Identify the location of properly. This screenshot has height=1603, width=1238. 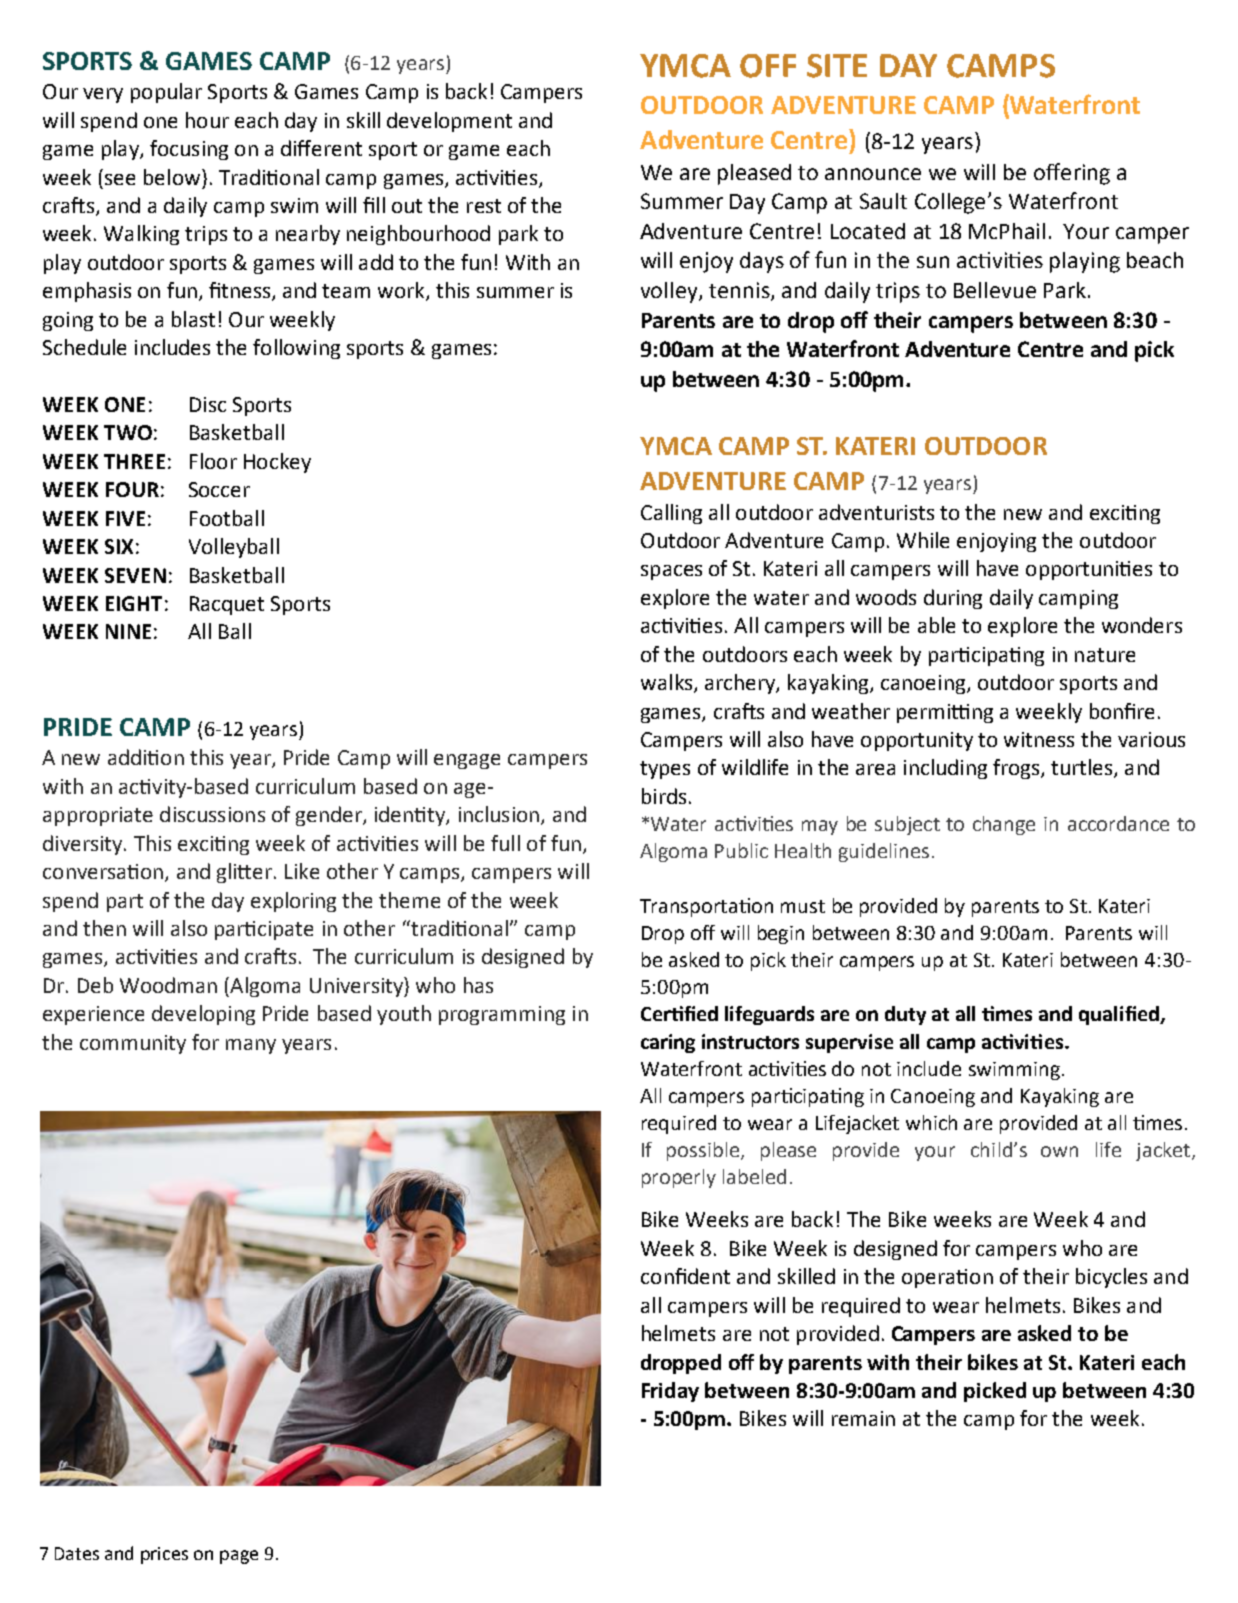
(679, 1178).
